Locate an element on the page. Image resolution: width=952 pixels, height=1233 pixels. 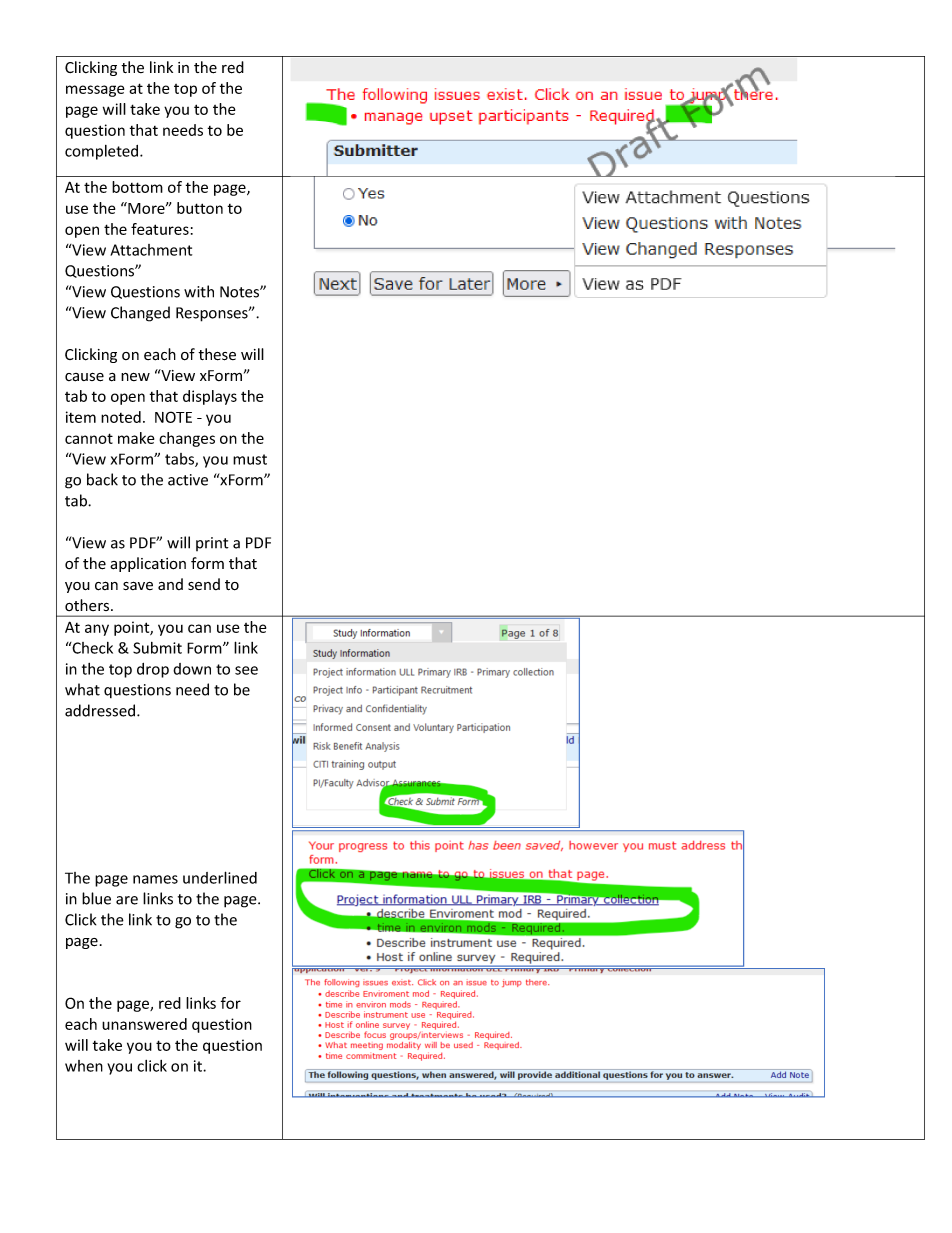
and is located at coordinates (170, 584).
